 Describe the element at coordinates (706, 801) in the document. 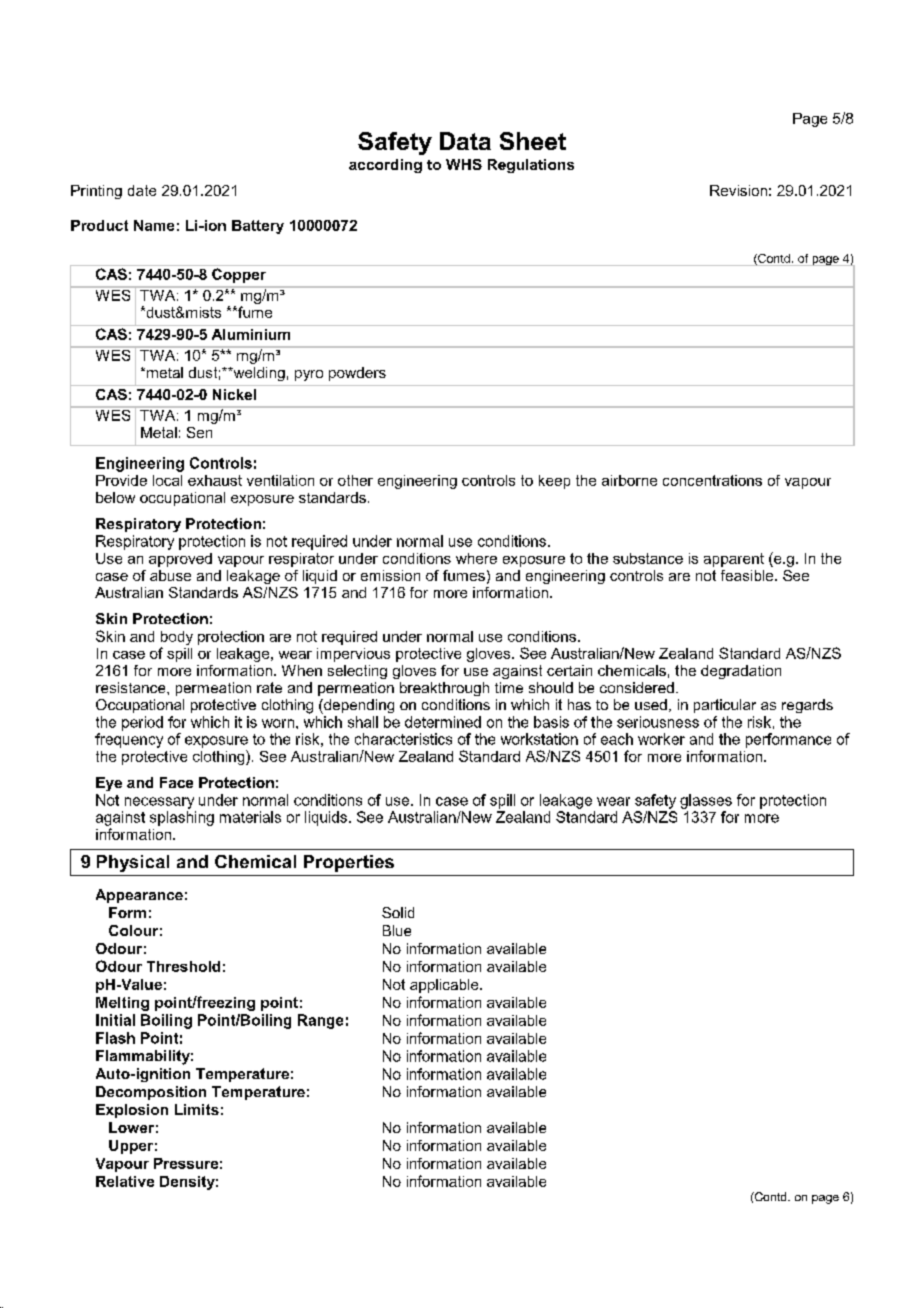

I see `glasses` at that location.
